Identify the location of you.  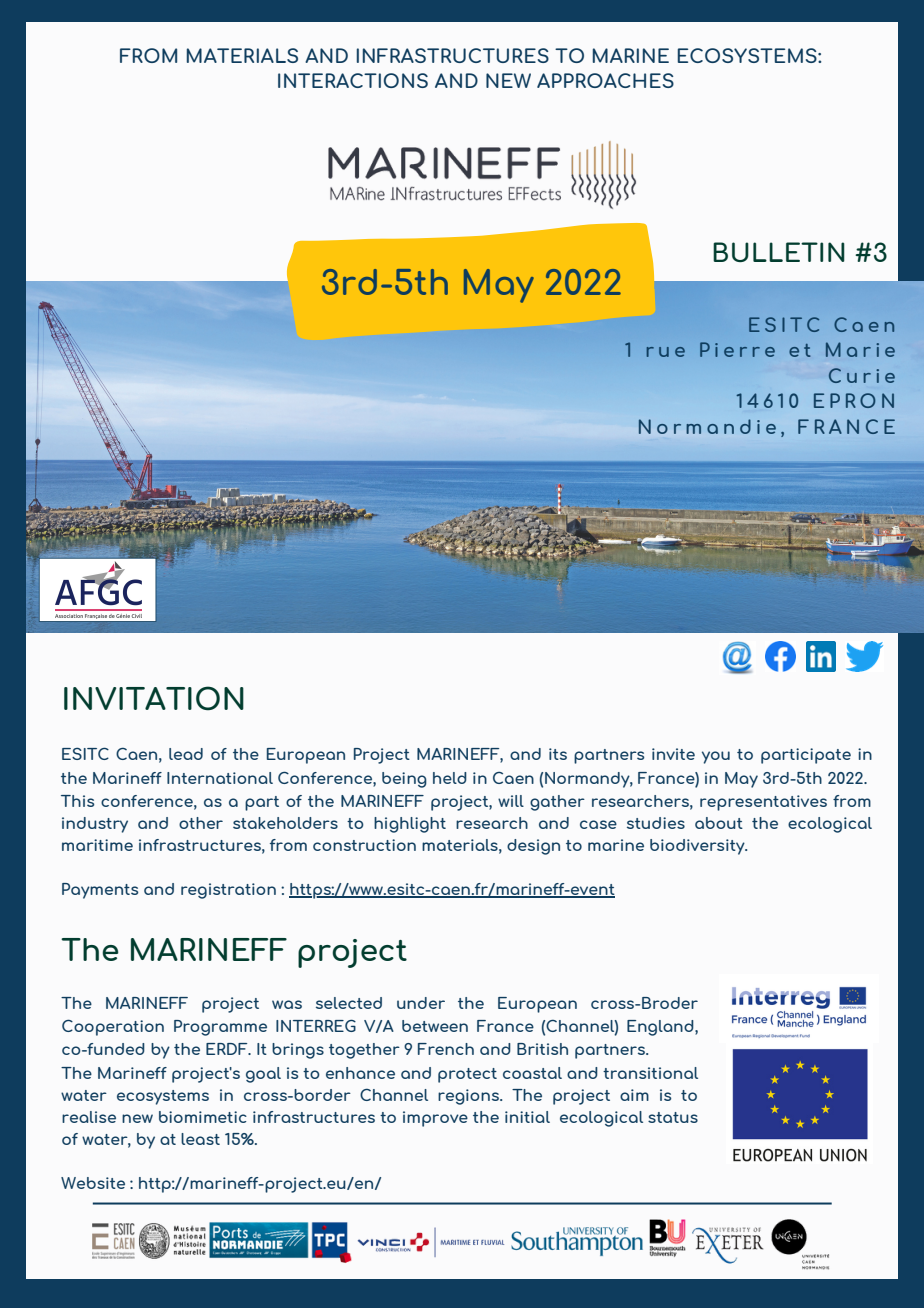
(716, 757).
